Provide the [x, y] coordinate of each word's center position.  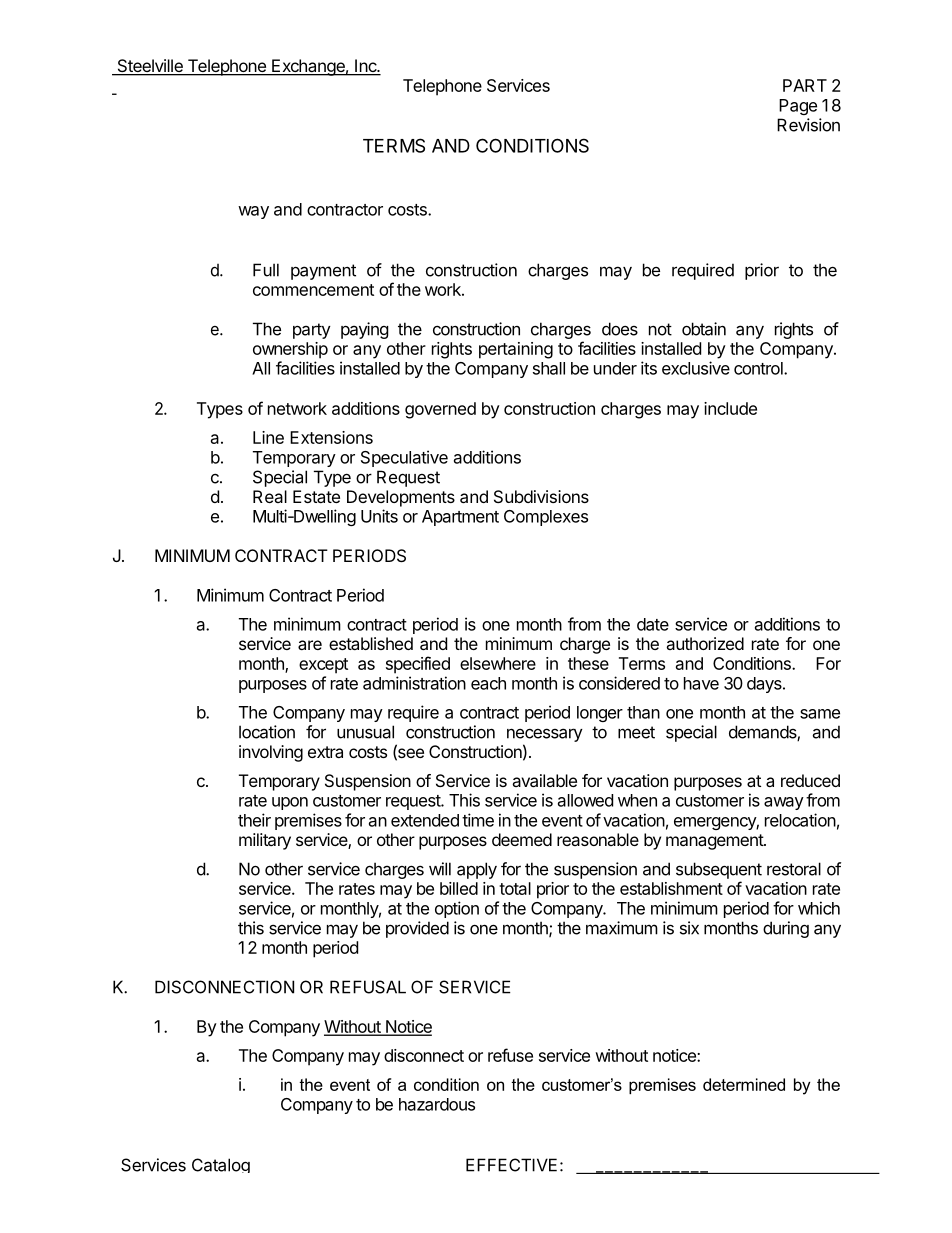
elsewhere [498, 663]
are [310, 645]
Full [266, 270]
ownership [290, 350]
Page [798, 107]
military [265, 841]
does [620, 329]
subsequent [719, 870]
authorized [705, 643]
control [759, 368]
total [515, 888]
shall [549, 368]
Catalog [221, 1165]
